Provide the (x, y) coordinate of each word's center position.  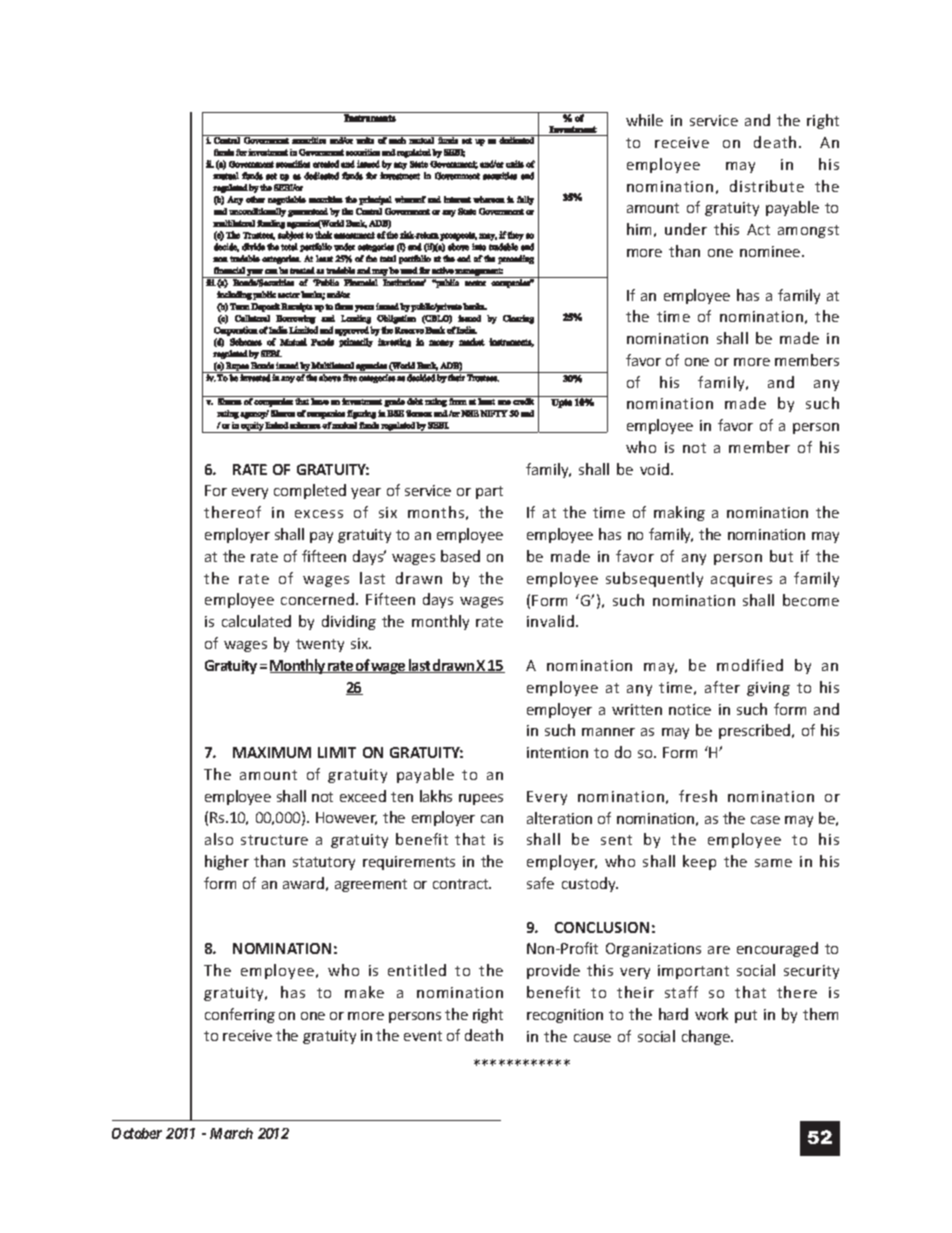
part (489, 492)
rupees (481, 799)
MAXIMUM (272, 752)
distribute (767, 186)
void (654, 469)
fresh (698, 796)
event (423, 1036)
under (686, 229)
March (231, 1133)
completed (310, 491)
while (644, 120)
